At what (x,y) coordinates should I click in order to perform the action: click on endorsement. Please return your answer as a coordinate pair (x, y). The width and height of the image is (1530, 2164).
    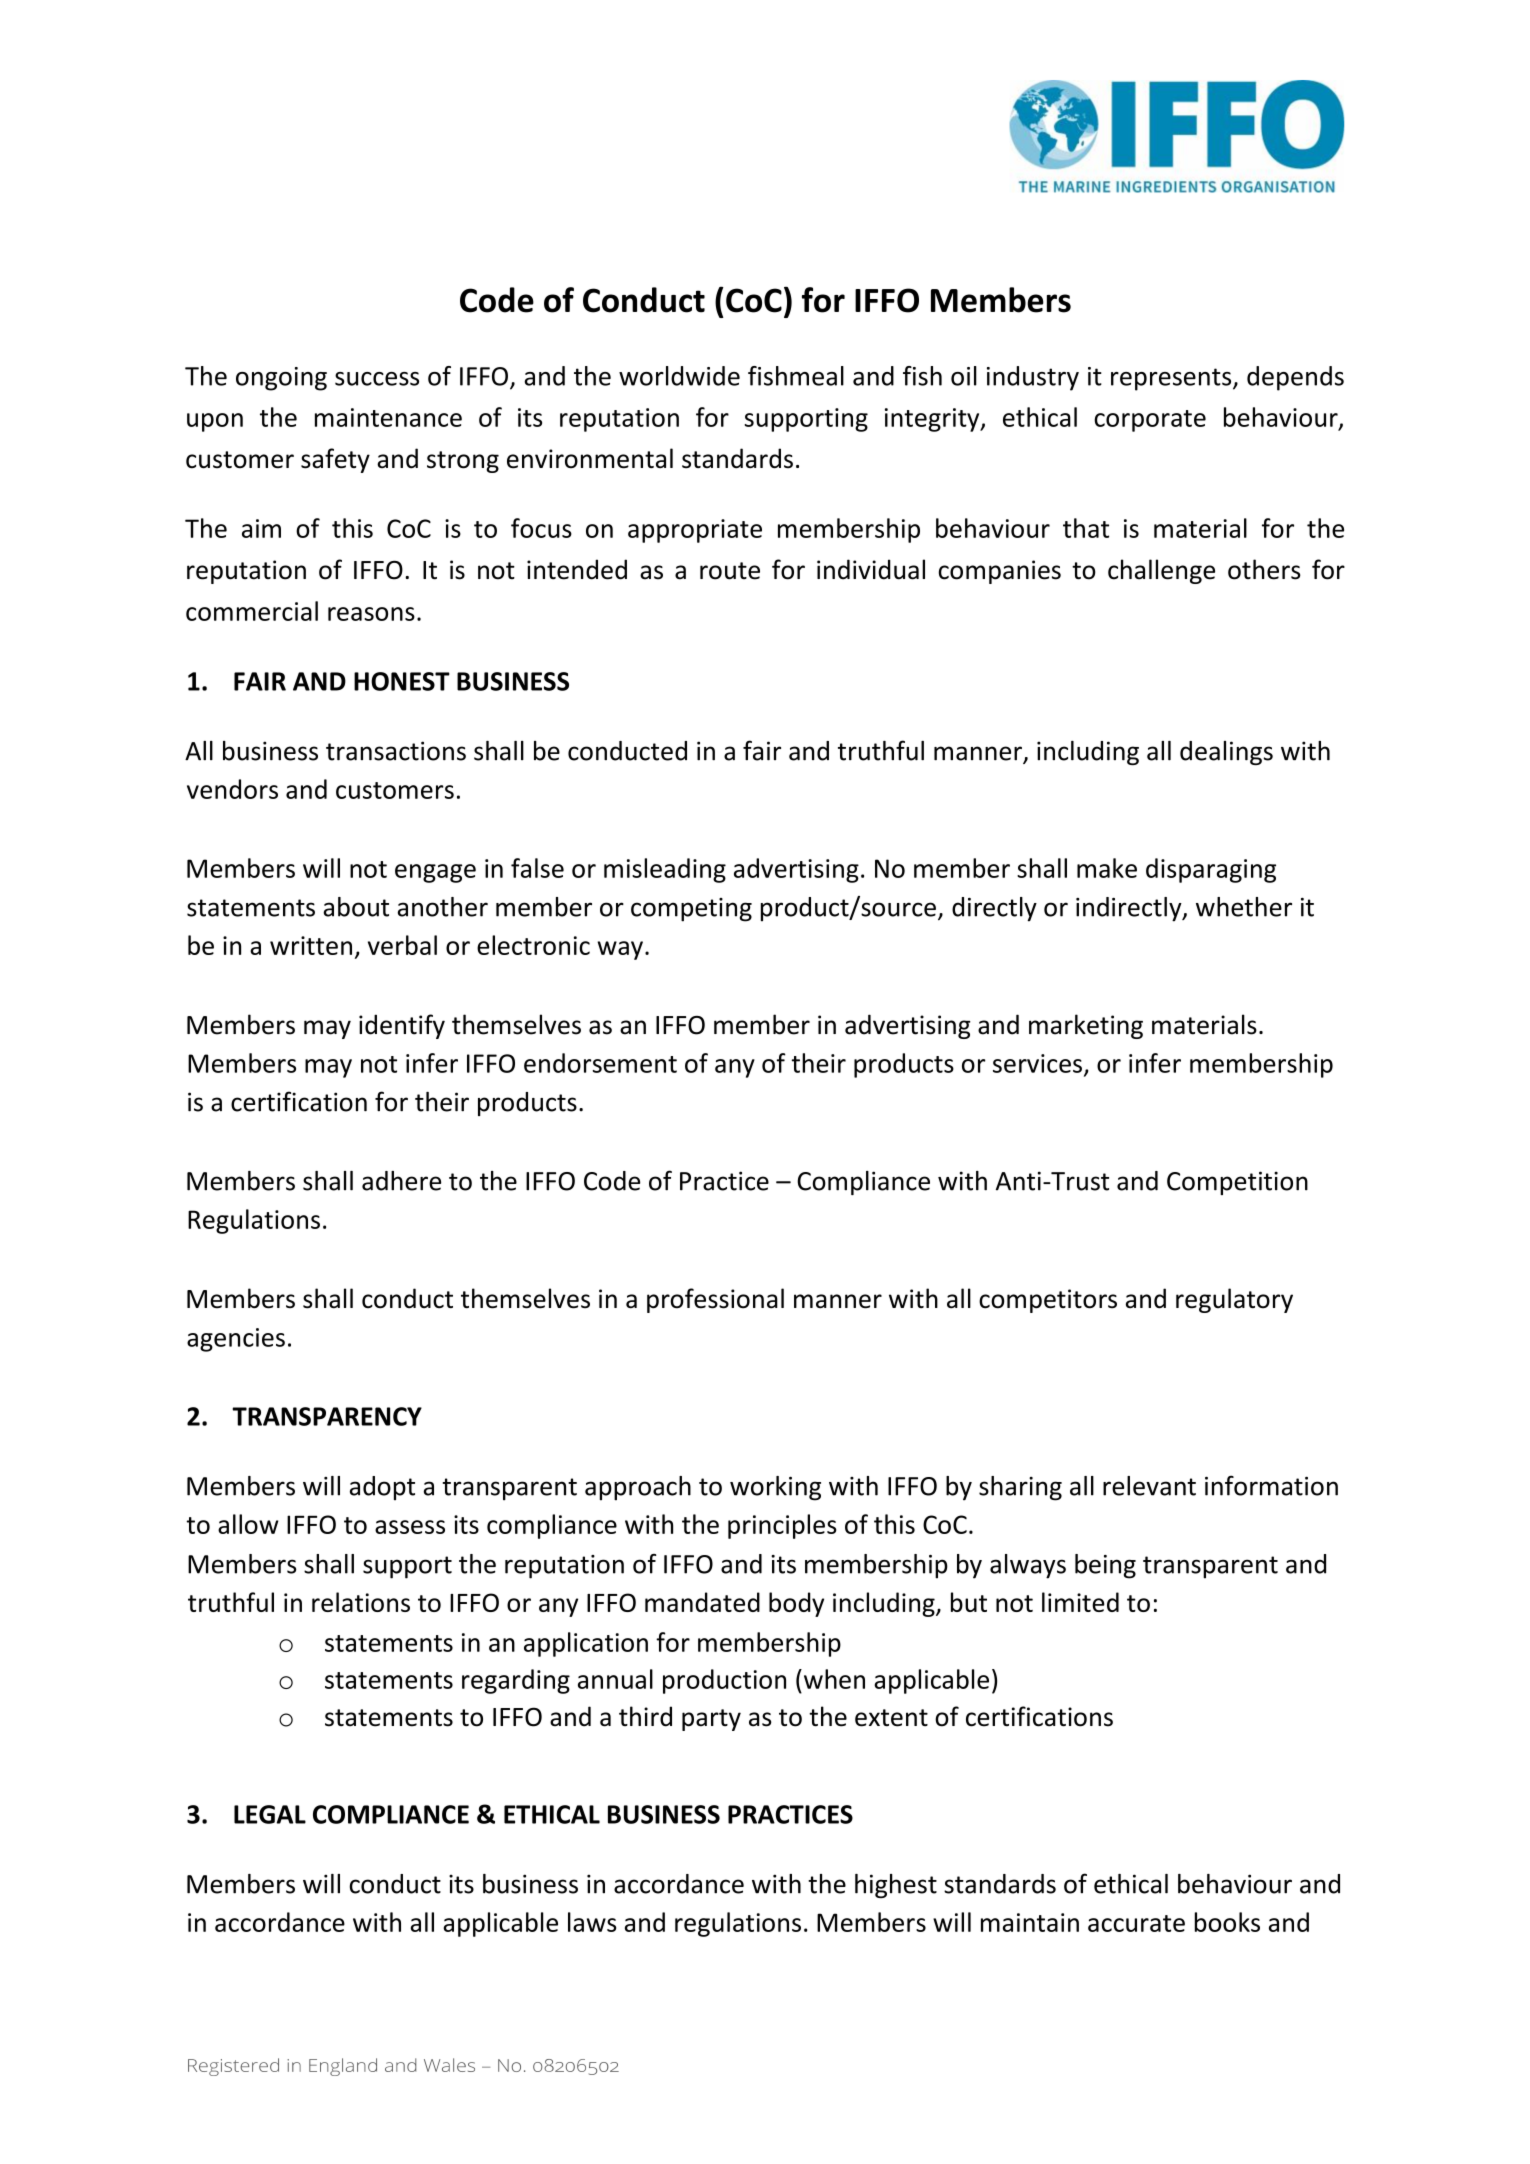
    Looking at the image, I should click on (600, 1063).
